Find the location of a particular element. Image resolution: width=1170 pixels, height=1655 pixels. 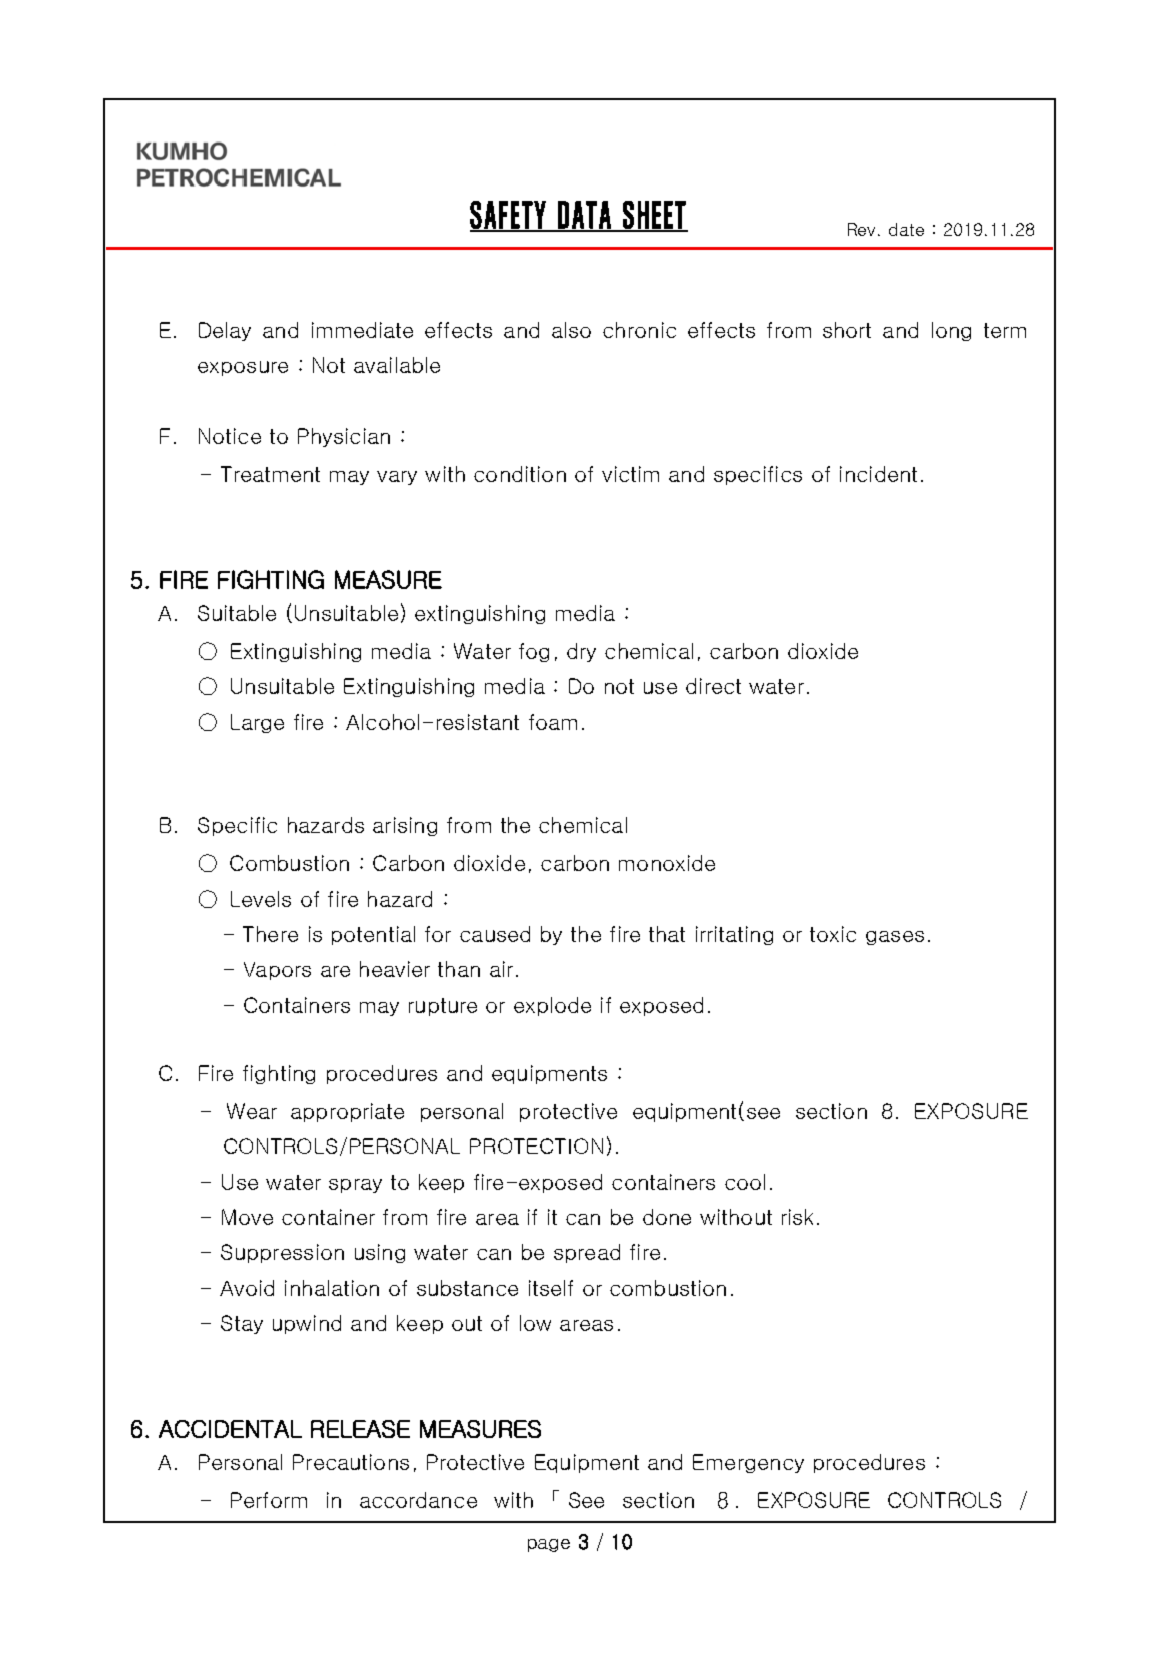

Delay is located at coordinates (225, 331).
